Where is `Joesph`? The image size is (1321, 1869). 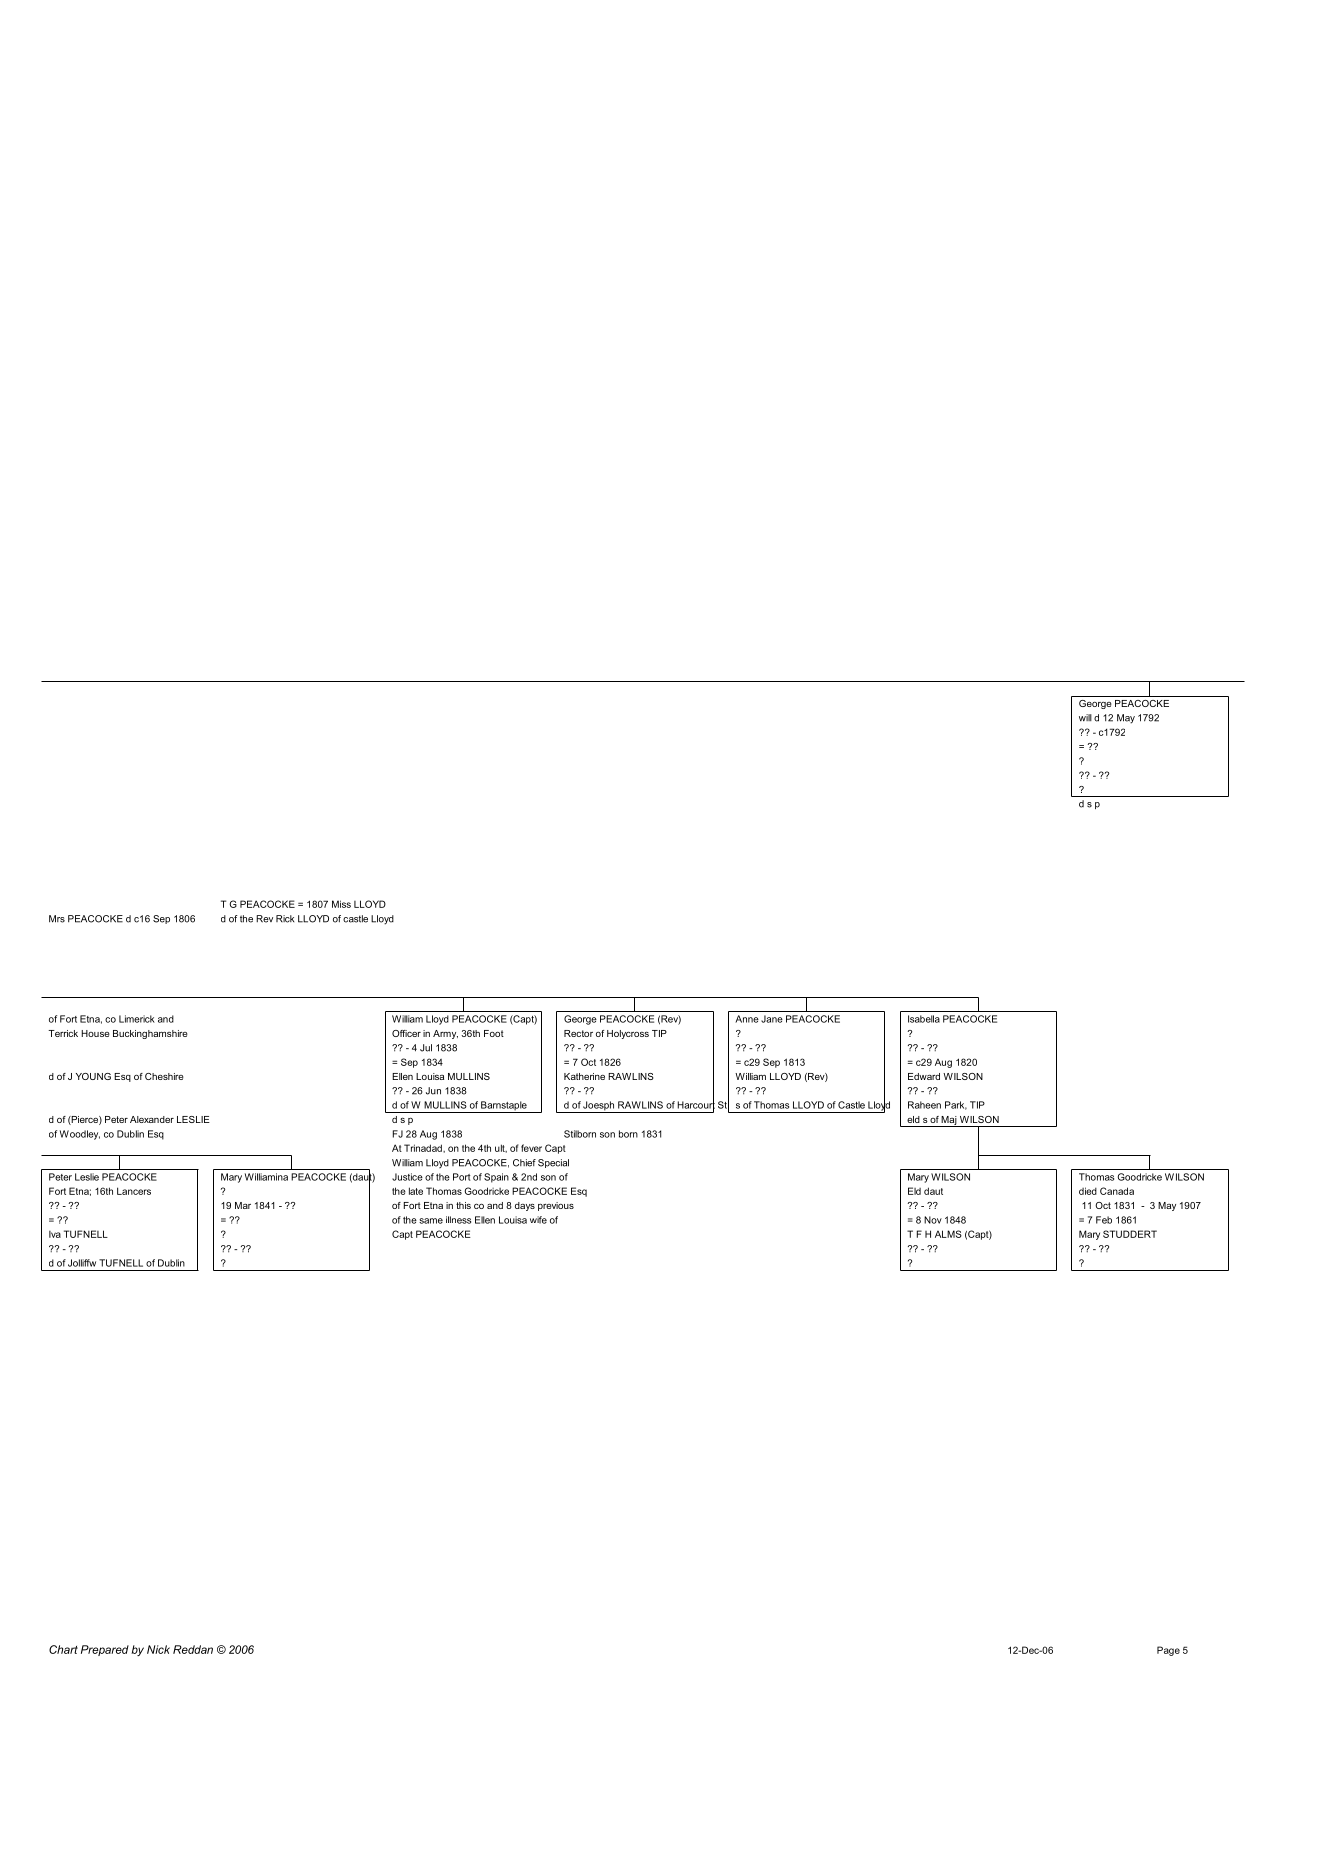
Joesph is located at coordinates (599, 1107).
